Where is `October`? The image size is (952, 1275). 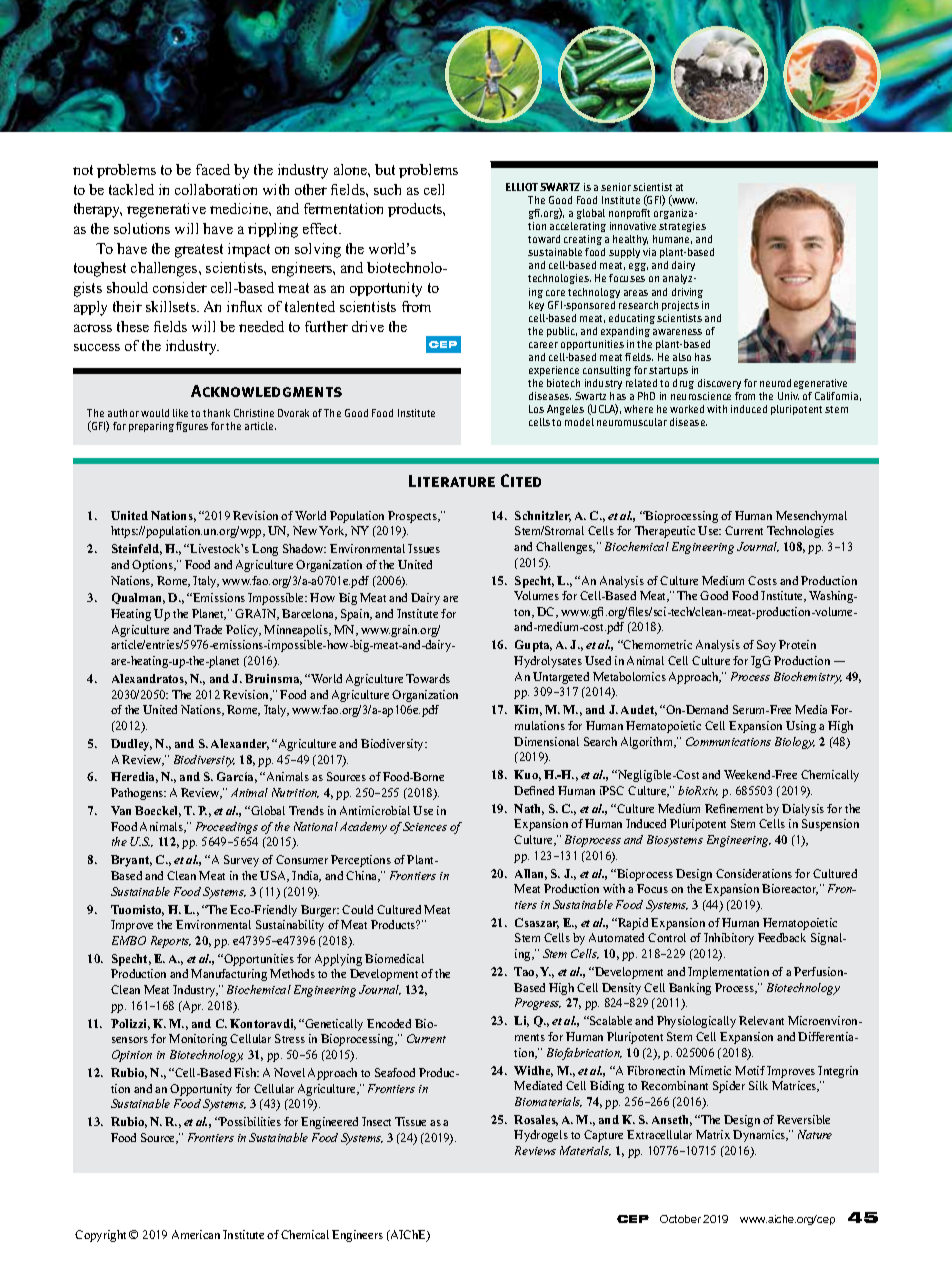
October is located at coordinates (680, 1219).
